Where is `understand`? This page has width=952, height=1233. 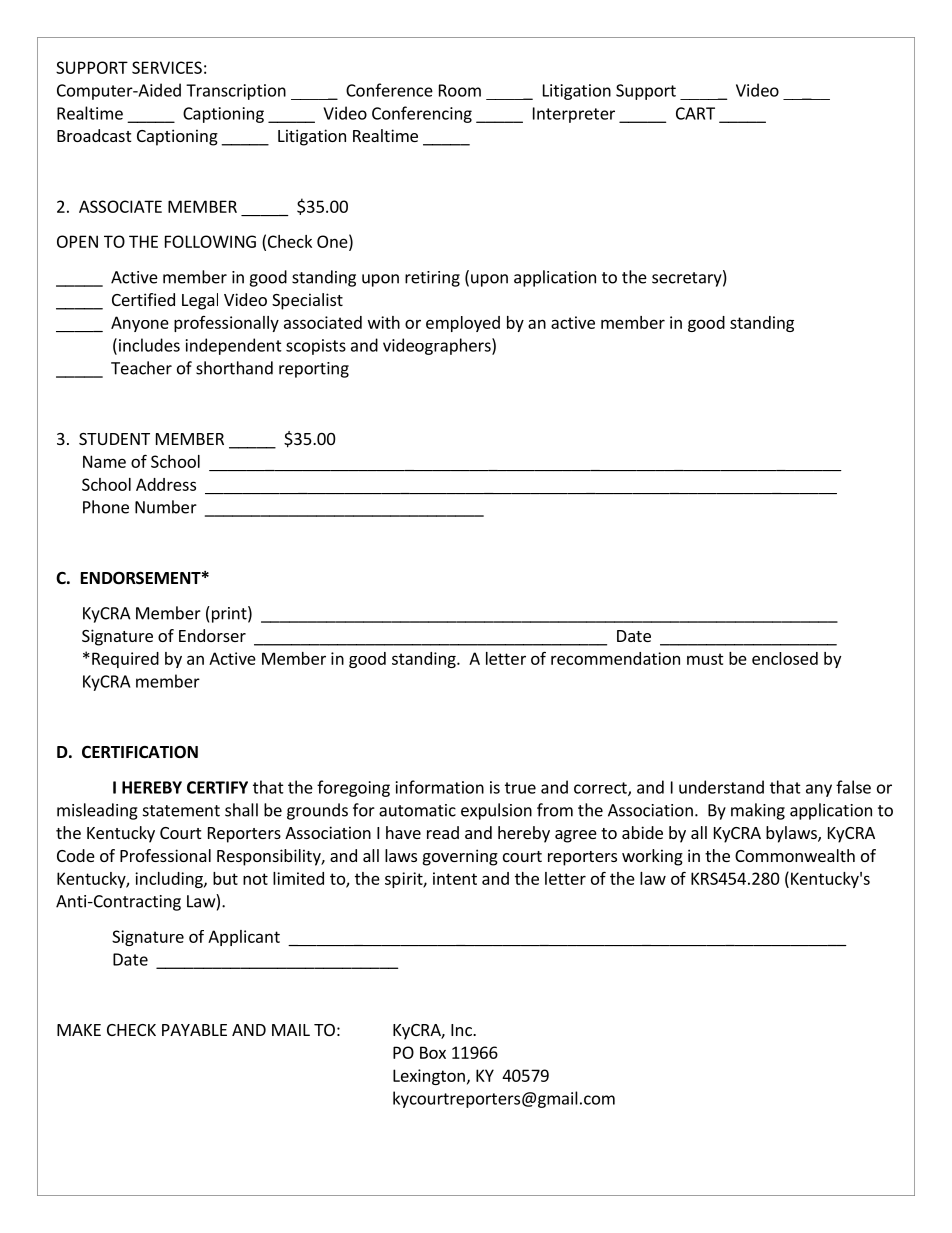 understand is located at coordinates (721, 787).
